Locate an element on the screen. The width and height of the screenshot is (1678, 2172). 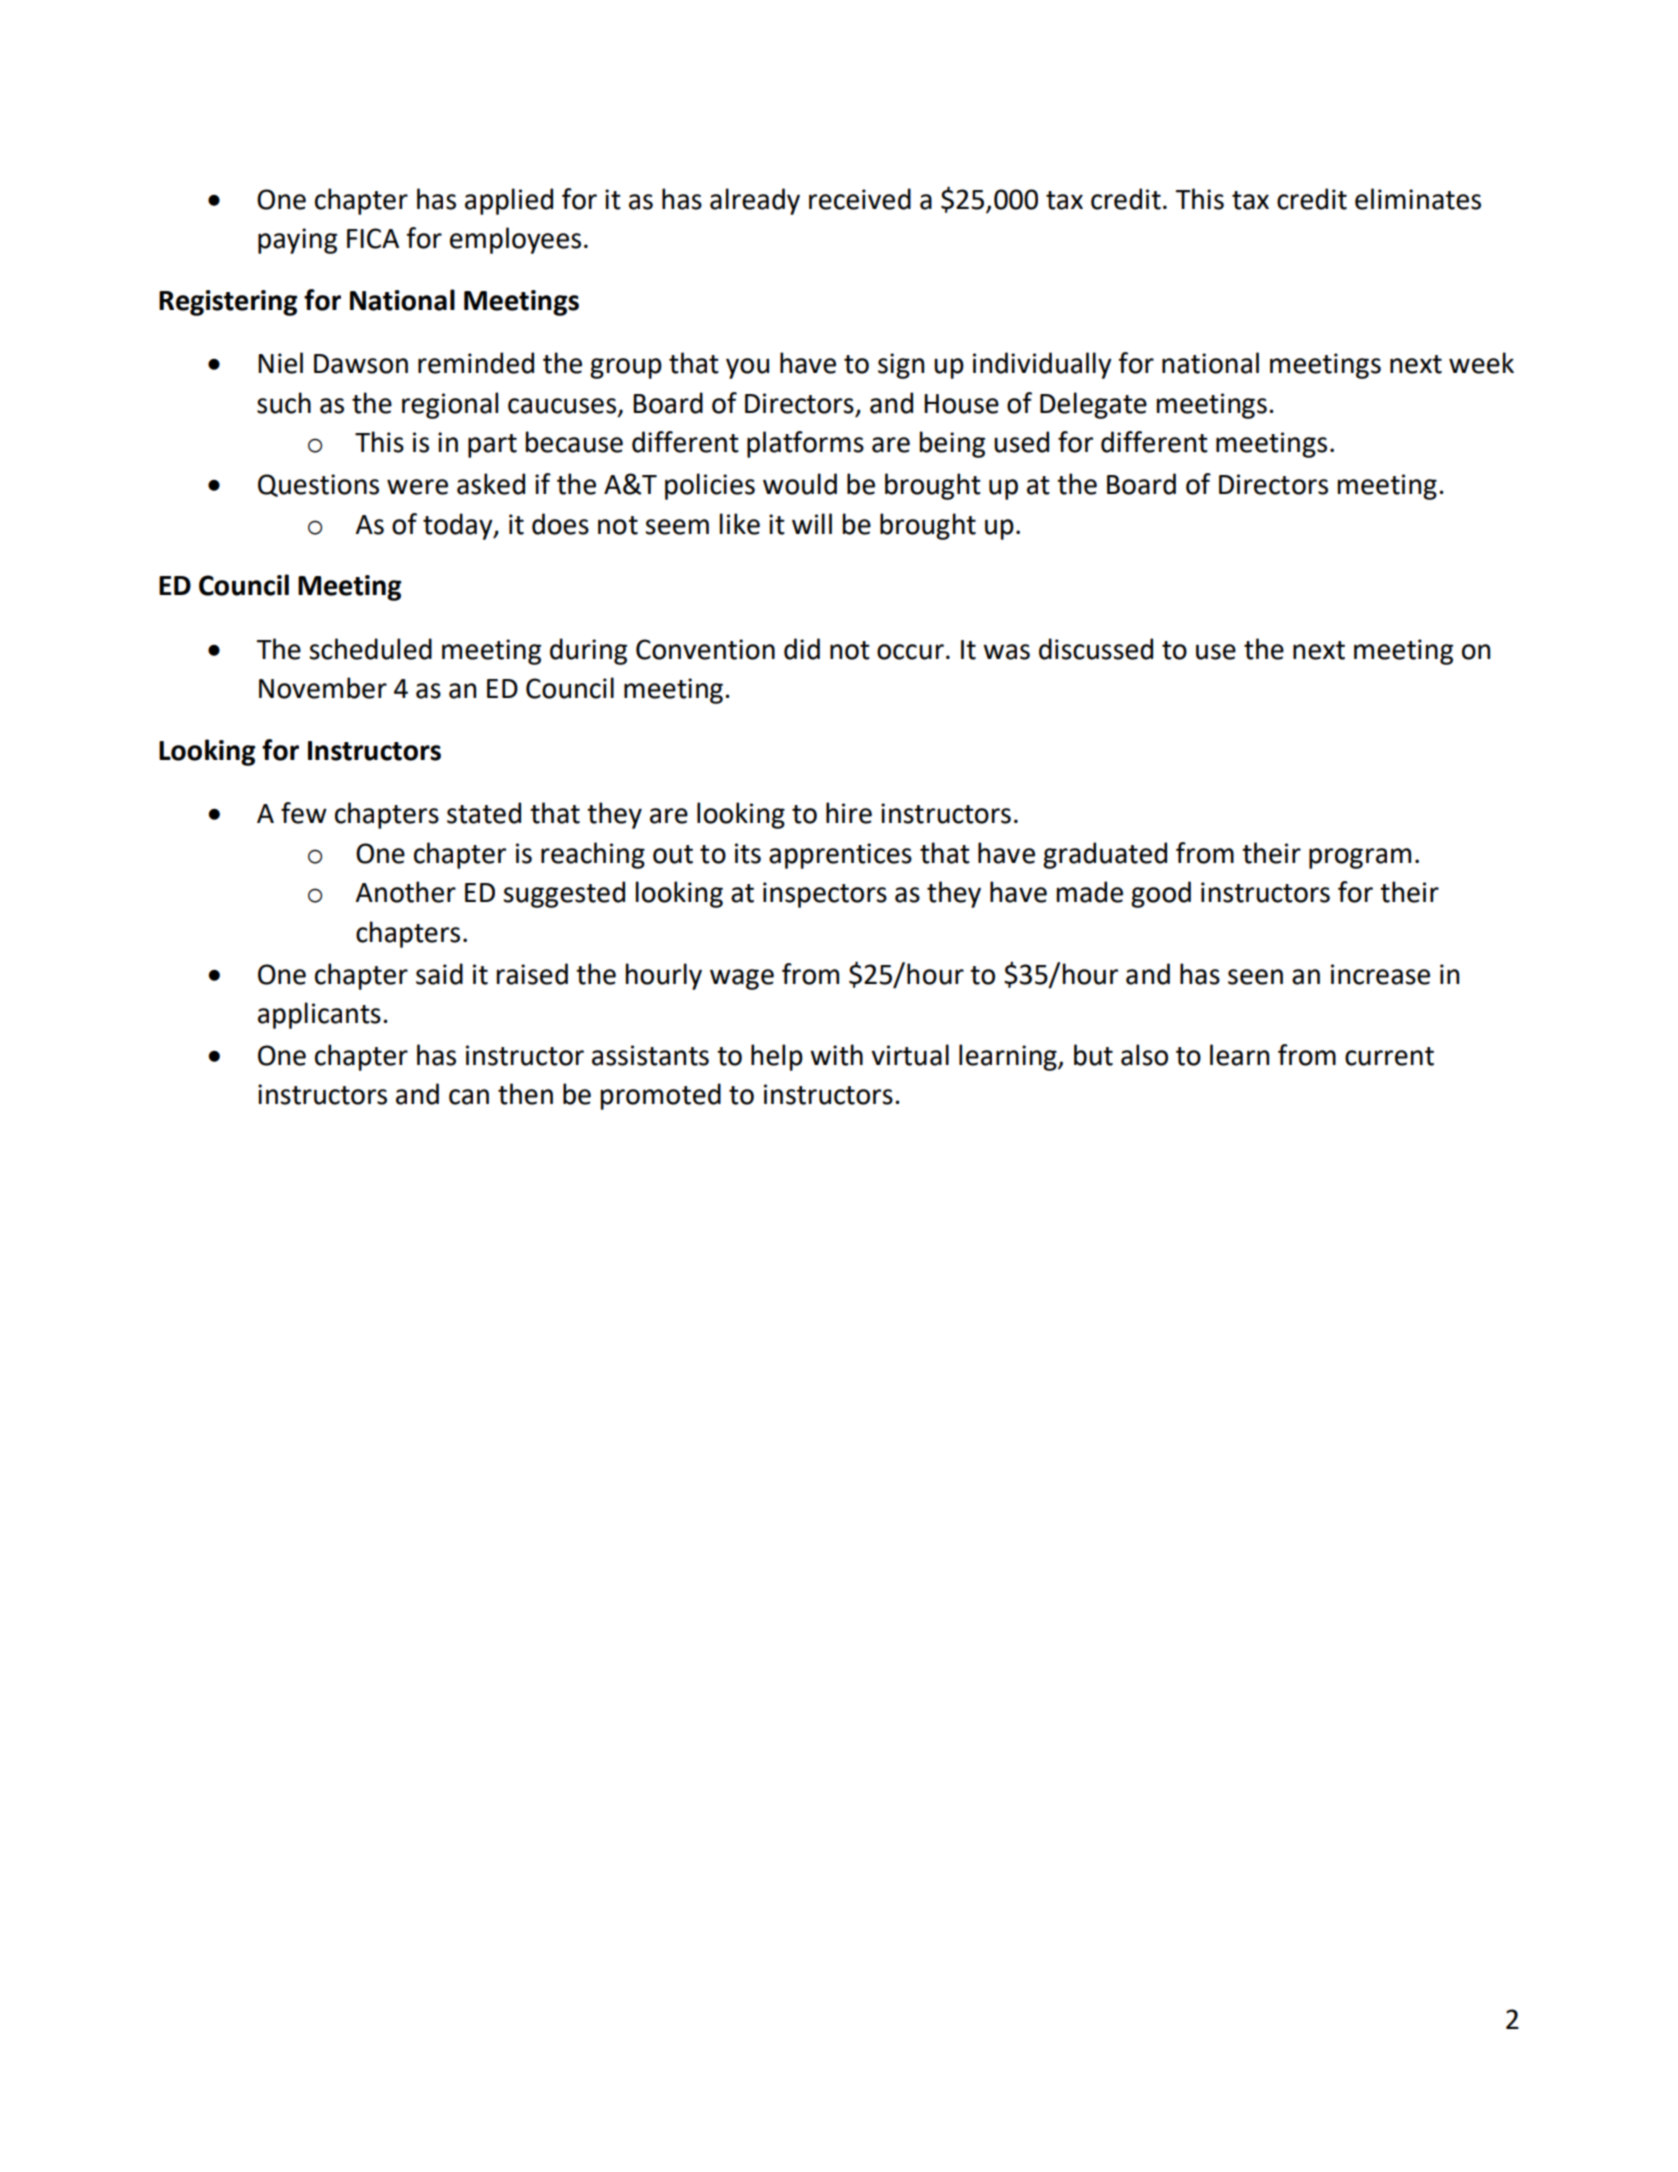
platforms is located at coordinates (805, 444).
